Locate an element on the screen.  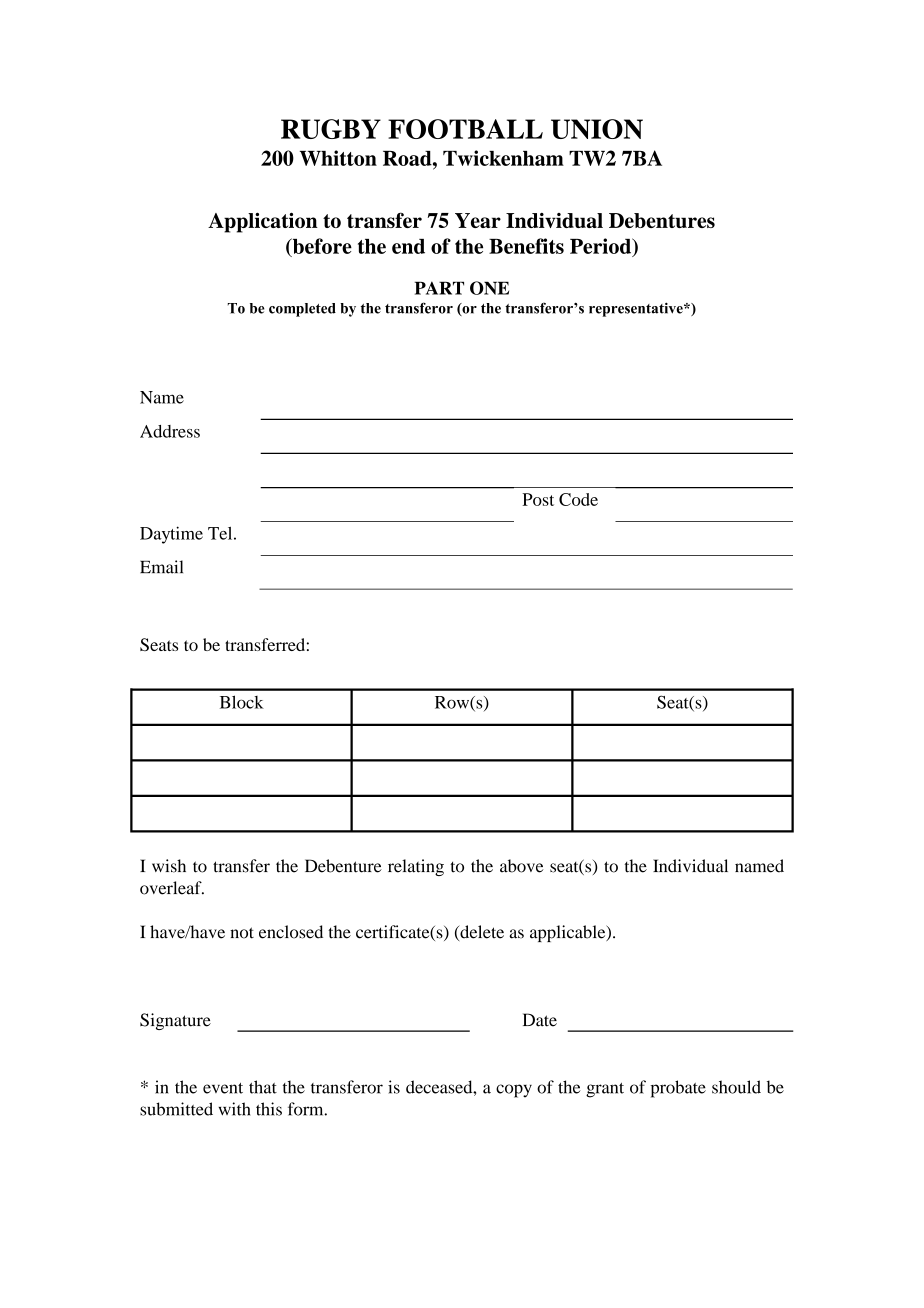
FOOTBALL is located at coordinates (465, 129).
